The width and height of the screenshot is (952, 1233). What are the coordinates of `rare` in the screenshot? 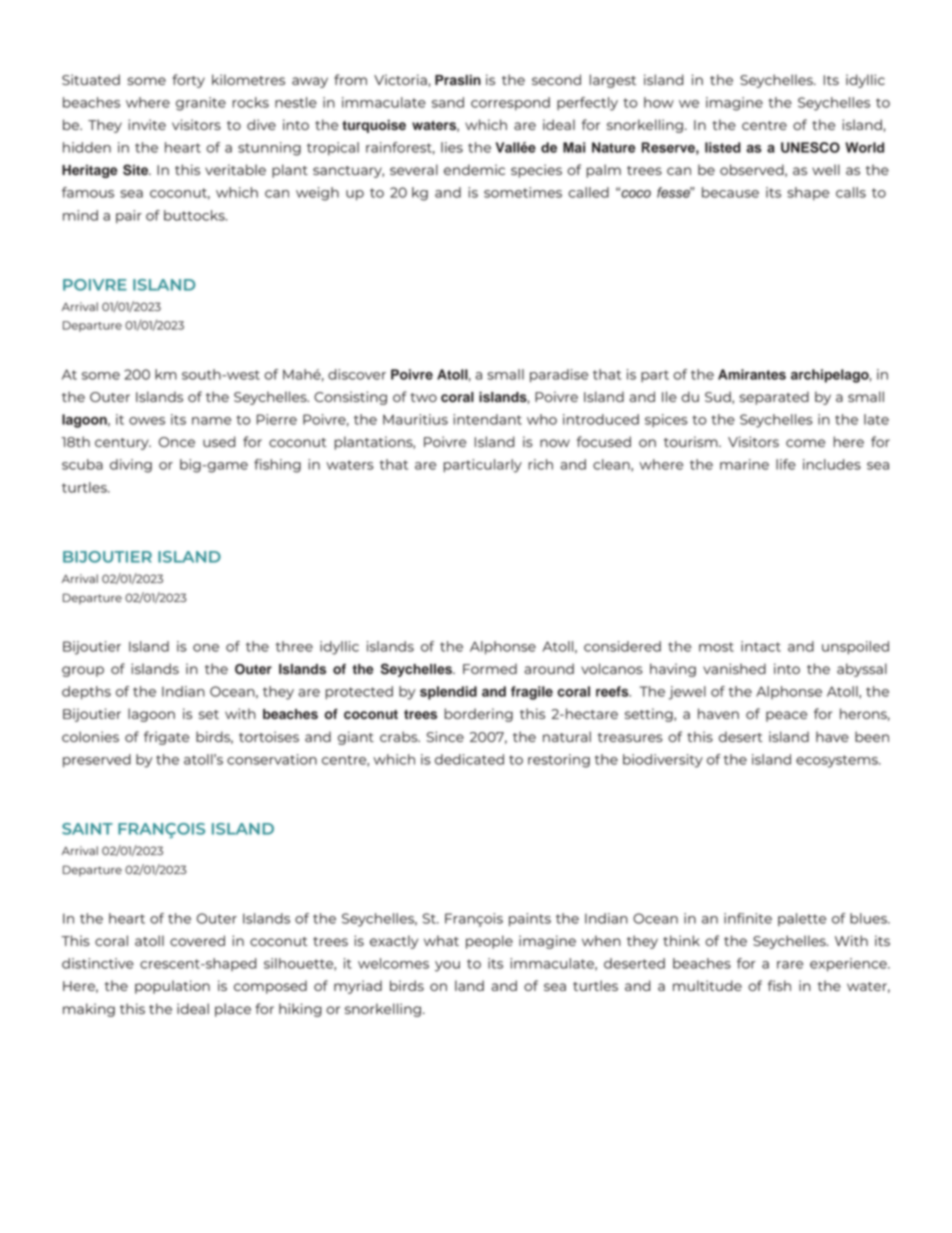 It's located at (790, 965).
